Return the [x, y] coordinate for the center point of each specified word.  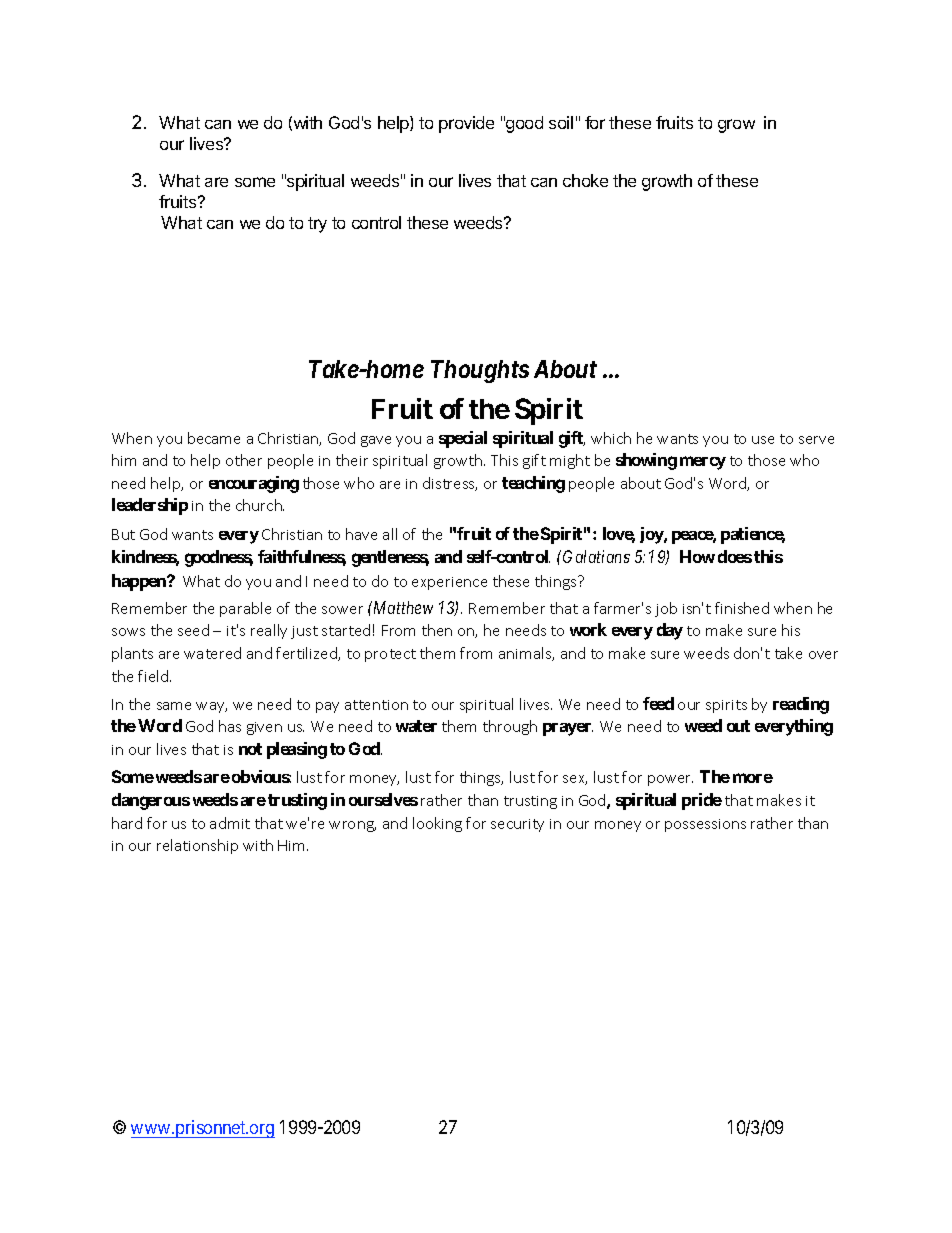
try [317, 225]
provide [466, 124]
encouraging [254, 484]
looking [437, 824]
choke [585, 180]
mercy [703, 463]
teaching [533, 484]
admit [230, 823]
